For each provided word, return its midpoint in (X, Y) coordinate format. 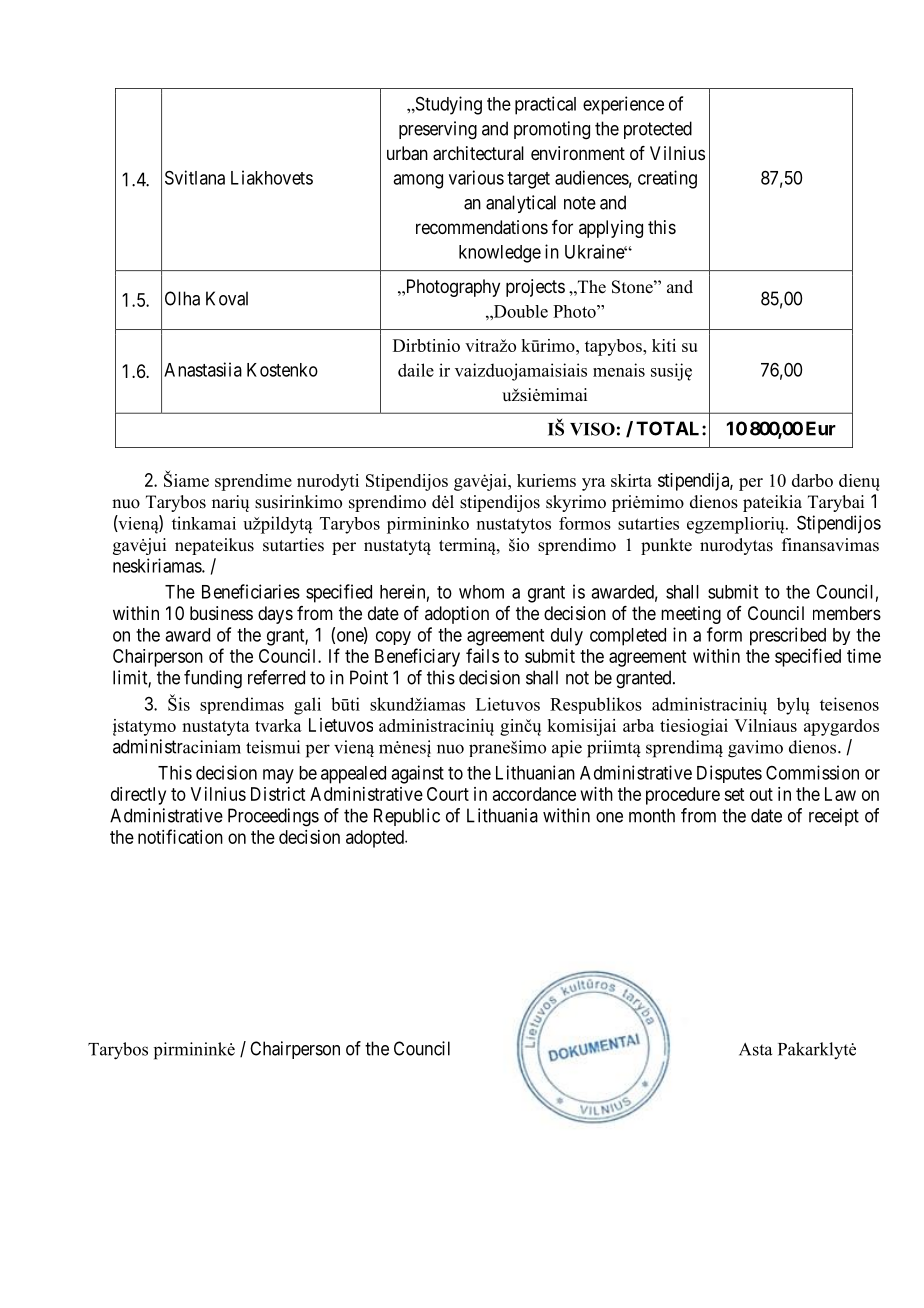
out (761, 794)
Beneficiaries (251, 591)
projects (535, 288)
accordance (534, 794)
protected (658, 130)
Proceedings (273, 817)
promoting (552, 130)
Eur (821, 428)
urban (407, 153)
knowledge (500, 254)
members (847, 613)
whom (481, 592)
